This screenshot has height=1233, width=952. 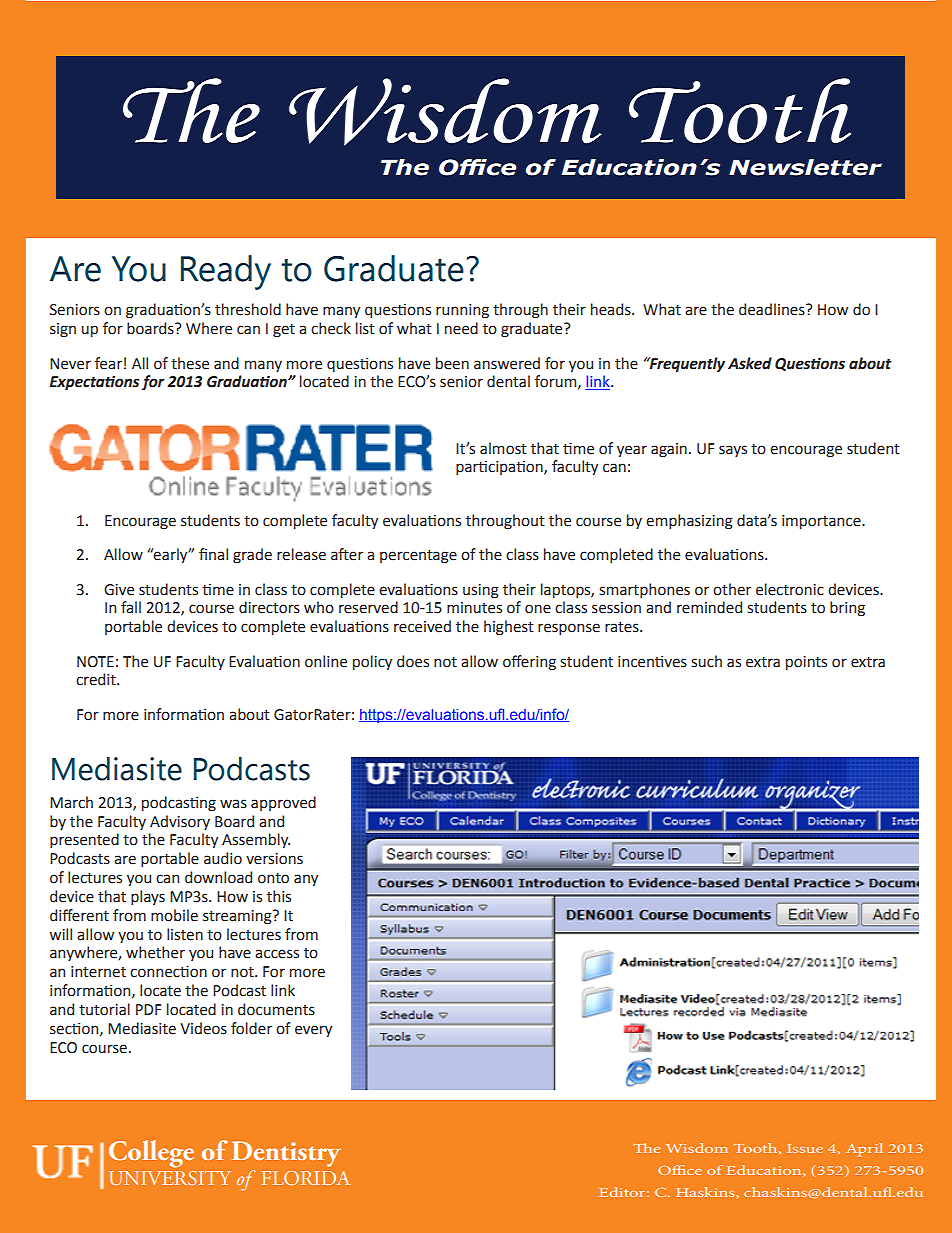 I want to click on College, so click(x=151, y=1154).
